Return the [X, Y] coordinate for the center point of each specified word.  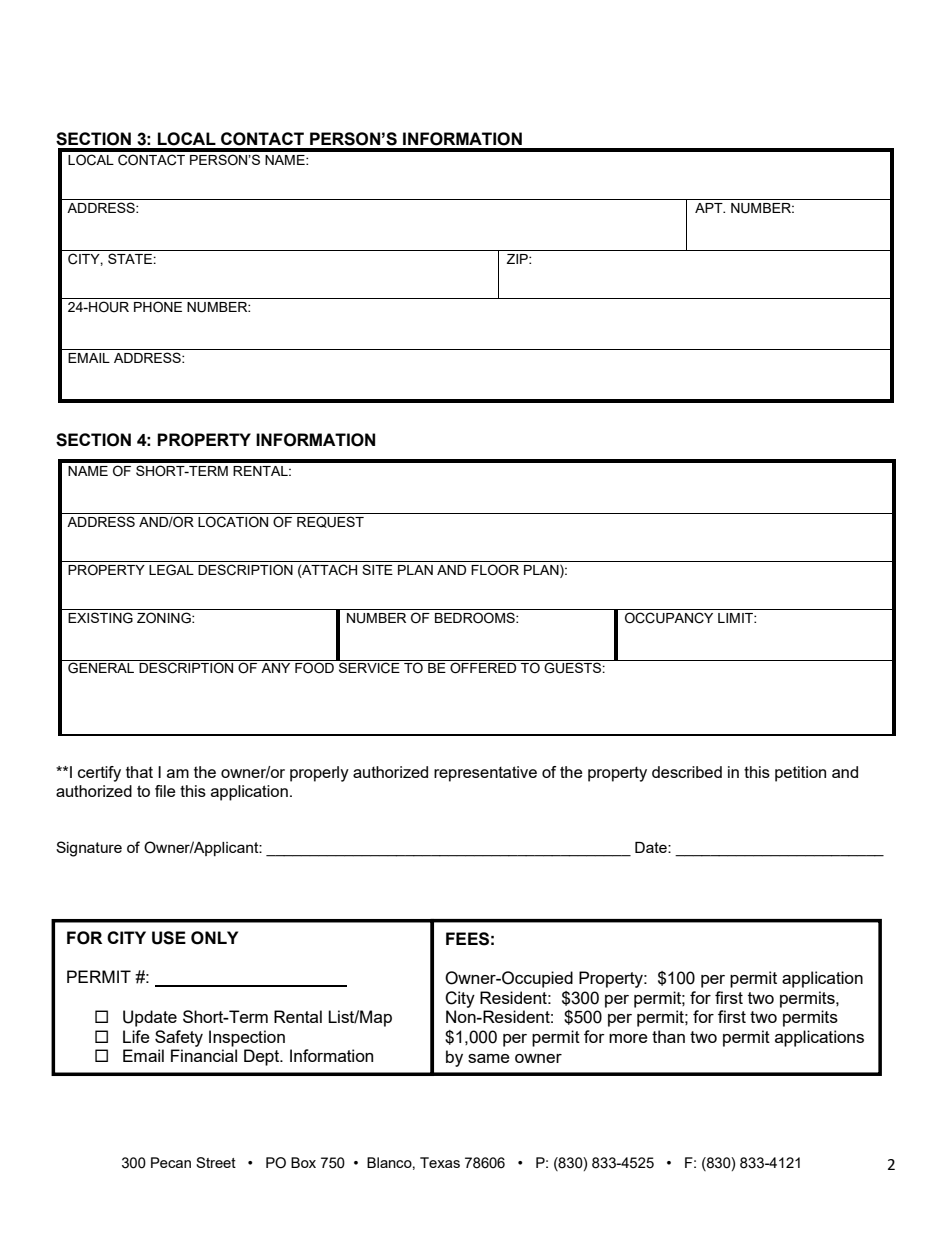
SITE [377, 569]
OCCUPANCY [669, 618]
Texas [440, 1162]
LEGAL [171, 570]
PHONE [158, 306]
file [165, 791]
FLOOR [495, 570]
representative [485, 774]
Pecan [171, 1162]
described [687, 772]
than [668, 1036]
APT [710, 208]
